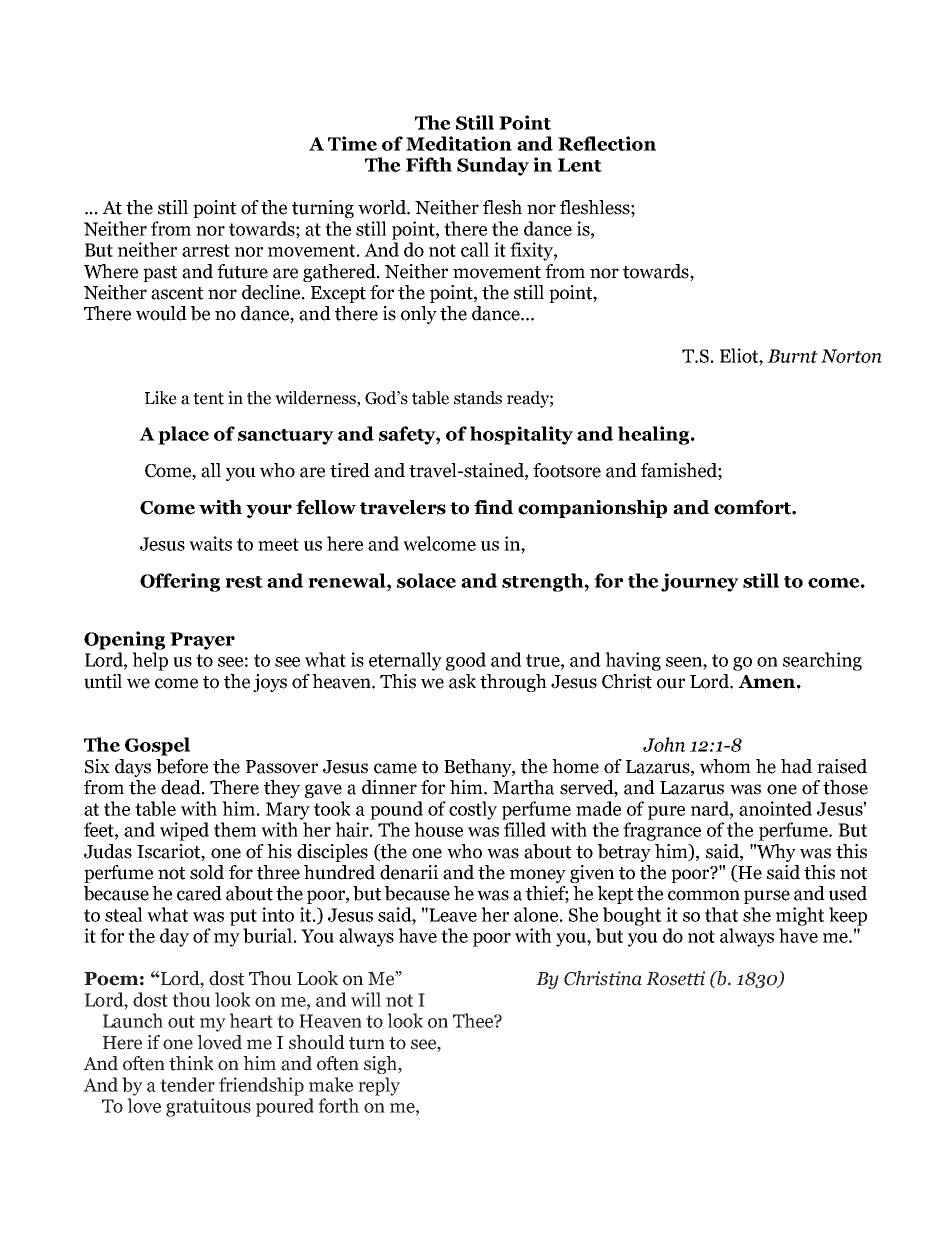 This document has height=1233, width=952. What do you see at coordinates (607, 143) in the document?
I see `Reflection` at bounding box center [607, 143].
